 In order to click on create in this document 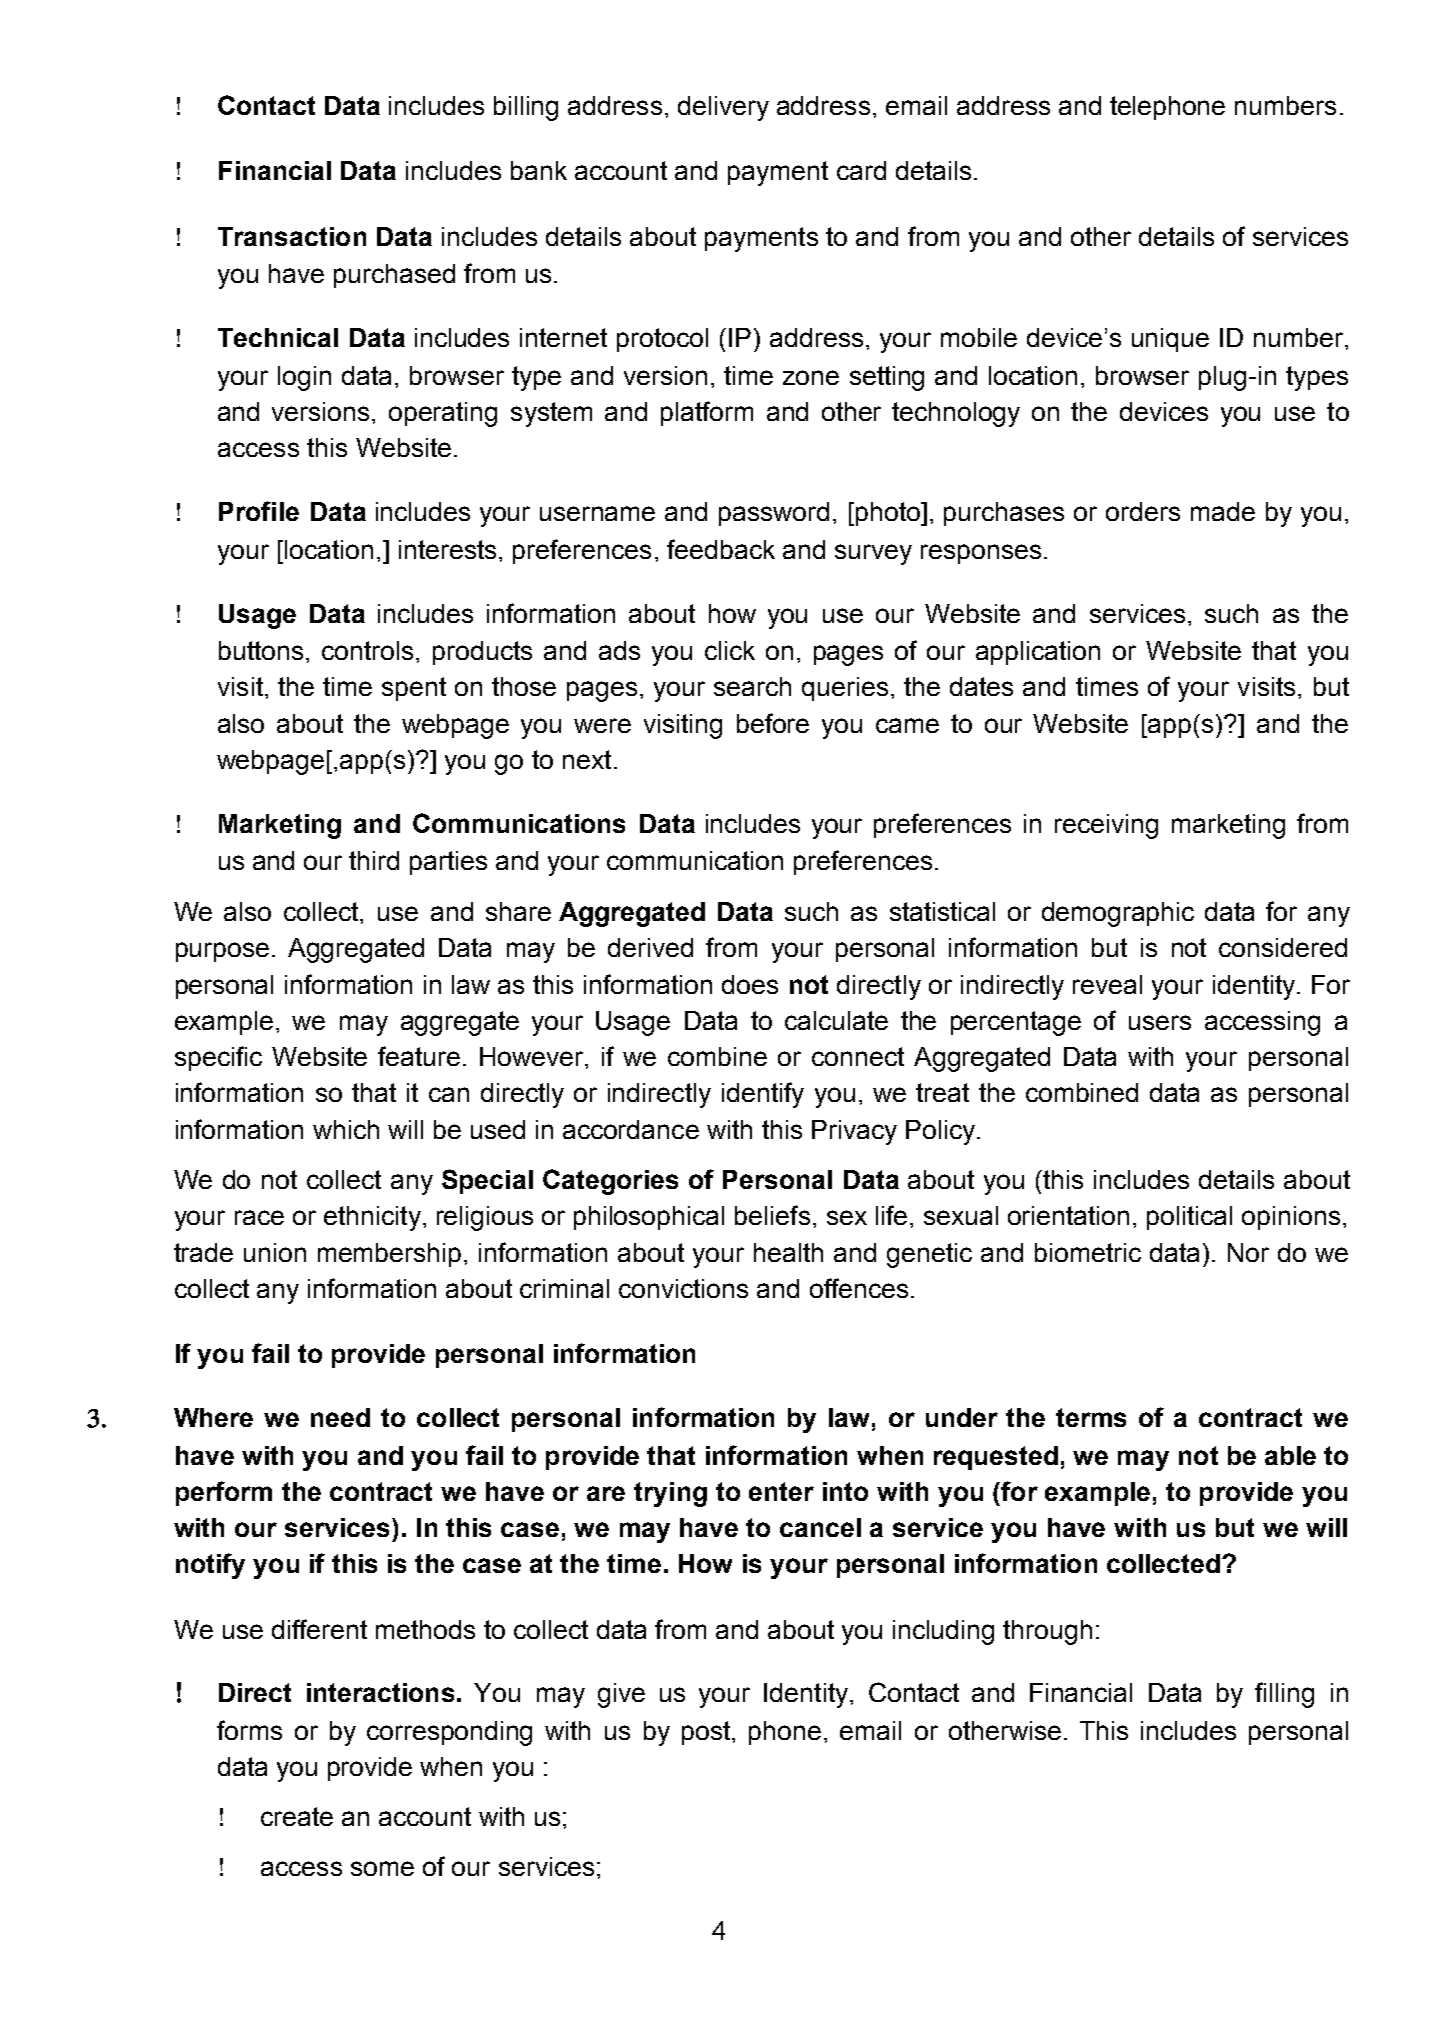, I will do `click(297, 1816)`.
